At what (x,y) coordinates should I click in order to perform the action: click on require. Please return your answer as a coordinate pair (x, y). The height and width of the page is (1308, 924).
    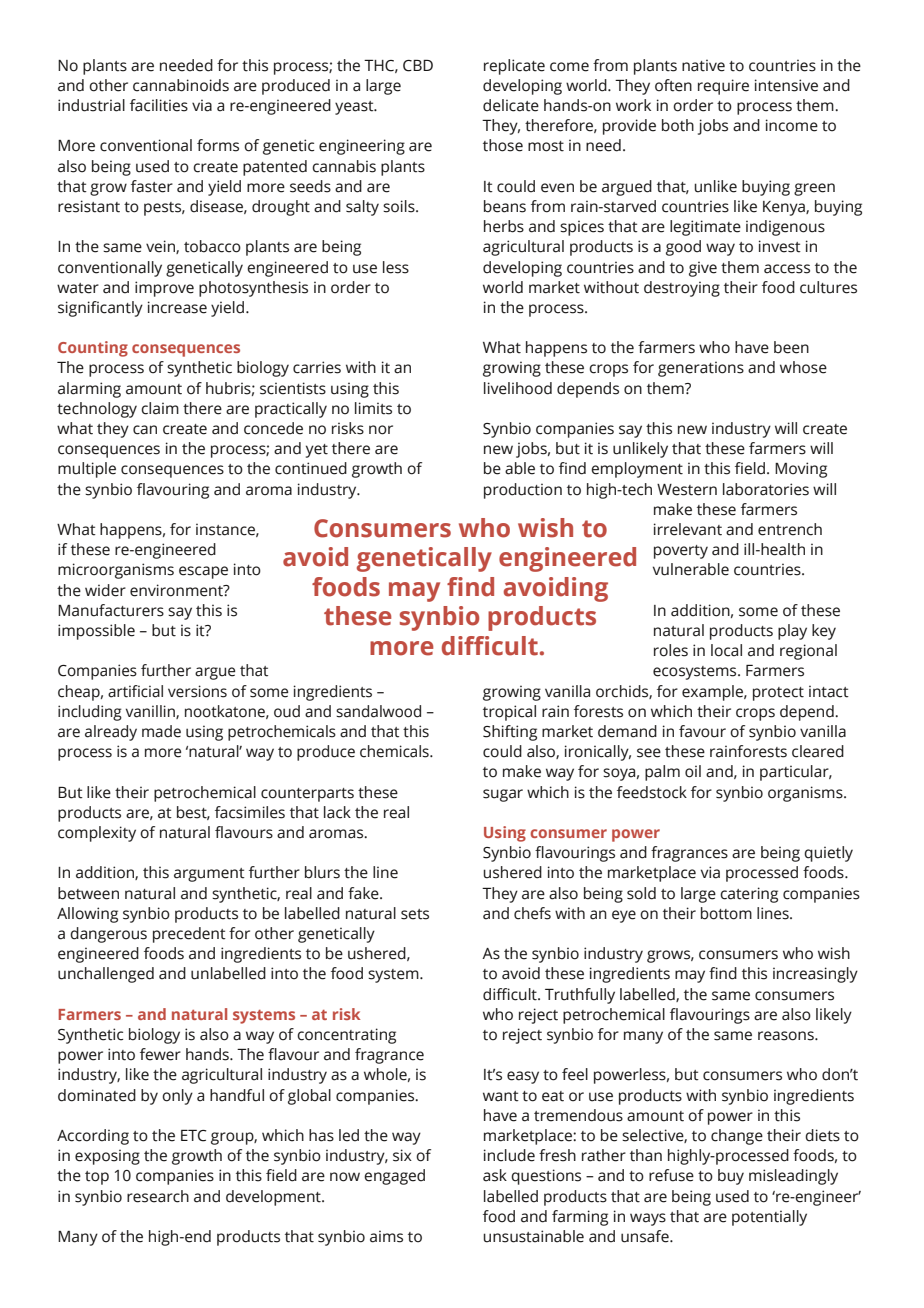
    Looking at the image, I should click on (723, 87).
